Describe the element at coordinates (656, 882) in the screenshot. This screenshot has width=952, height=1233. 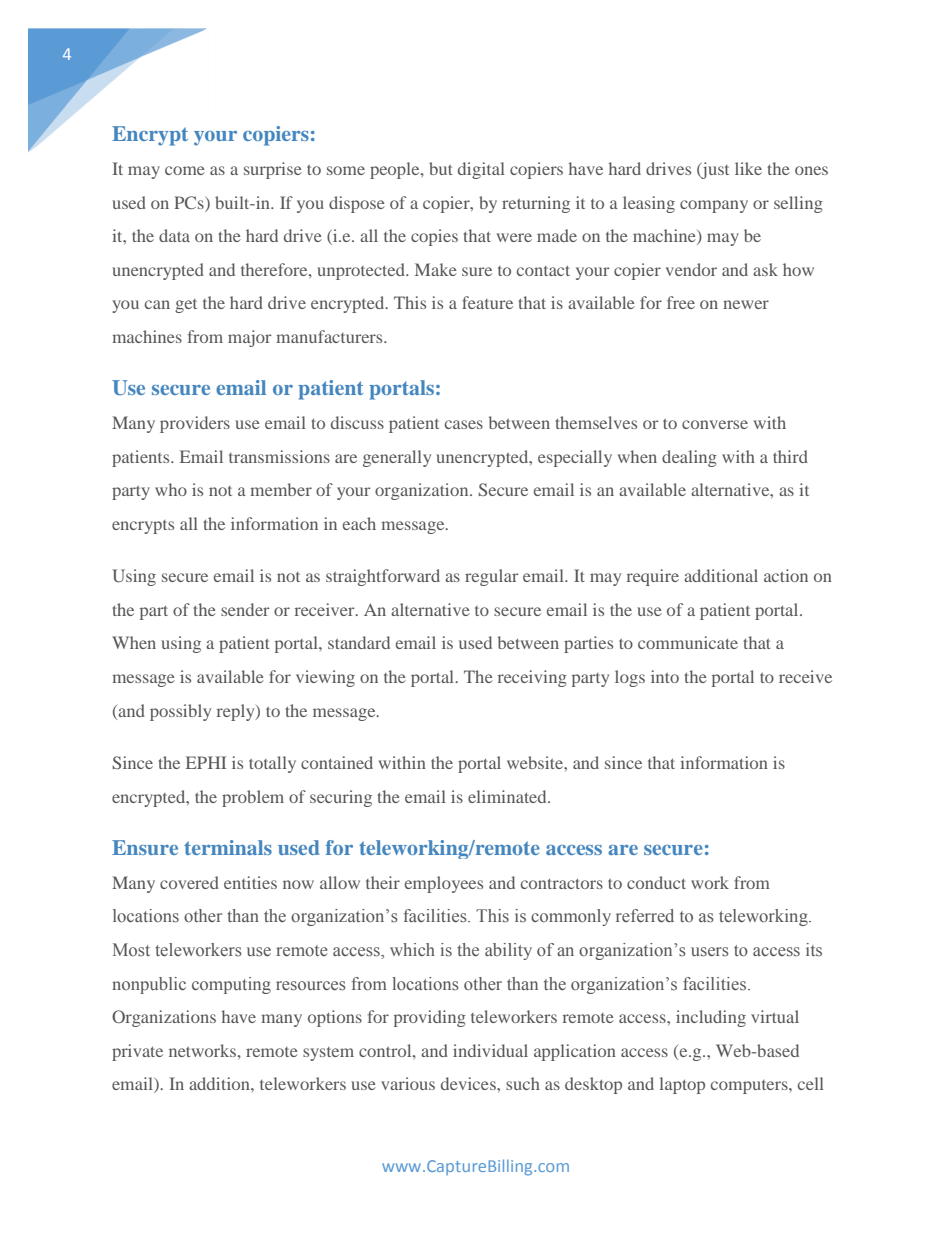
I see `conduct` at that location.
